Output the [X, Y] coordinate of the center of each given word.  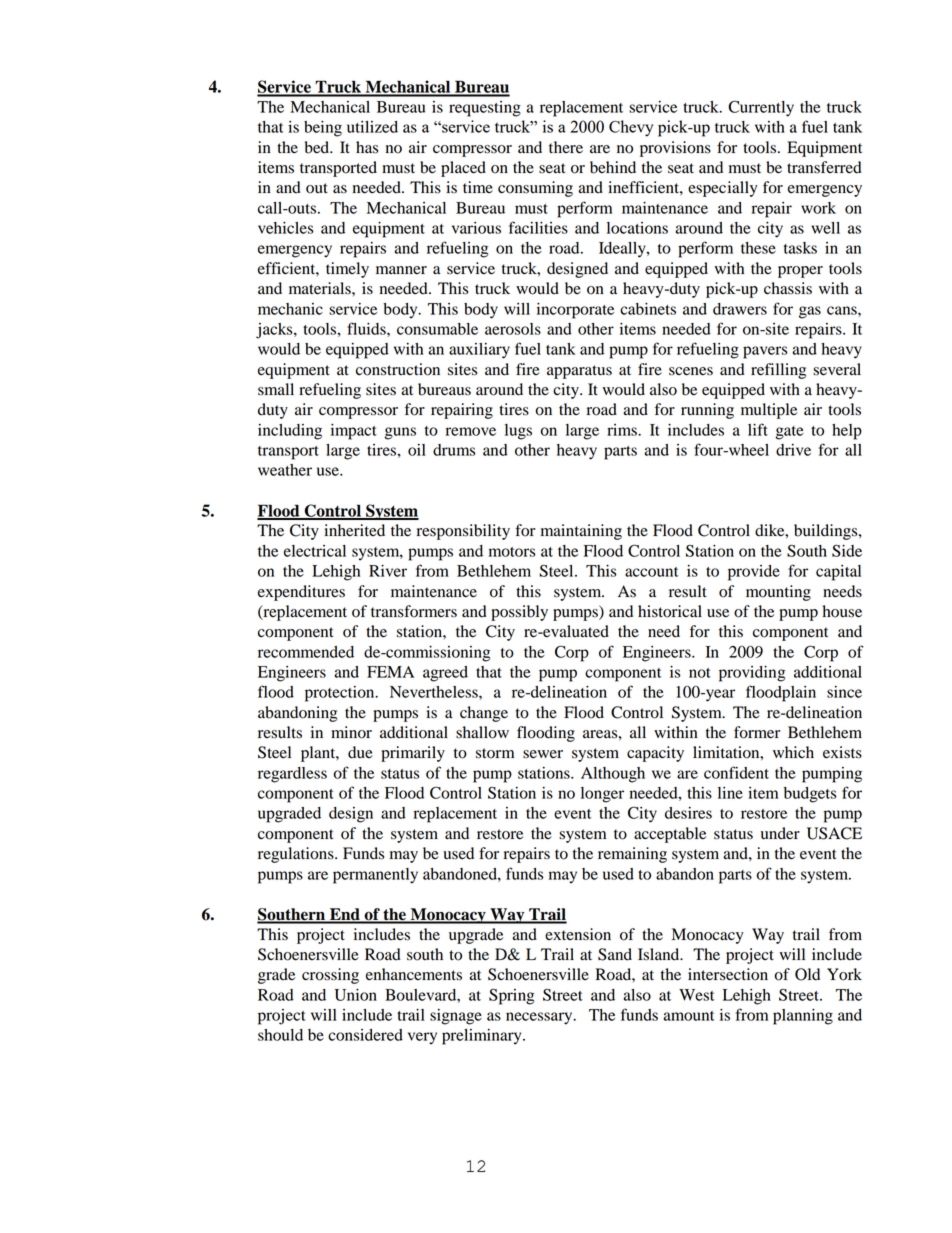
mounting [778, 593]
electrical [315, 551]
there [566, 147]
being [323, 129]
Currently [761, 108]
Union [355, 995]
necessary [540, 1018]
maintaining [581, 532]
